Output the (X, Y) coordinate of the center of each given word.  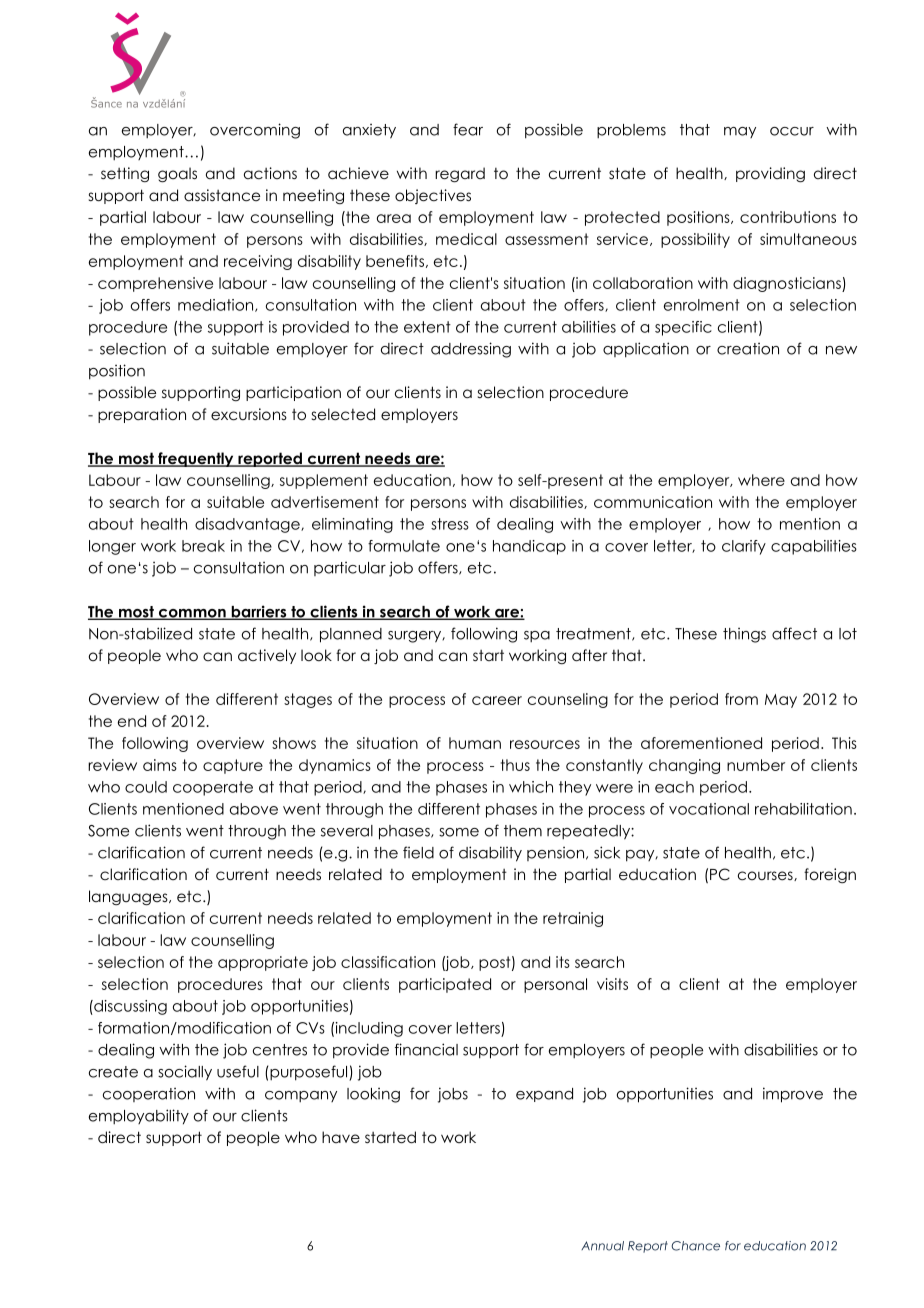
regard (460, 175)
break (203, 546)
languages (129, 898)
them (523, 831)
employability (139, 1116)
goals (177, 175)
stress (450, 524)
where (761, 480)
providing (770, 175)
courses (766, 876)
